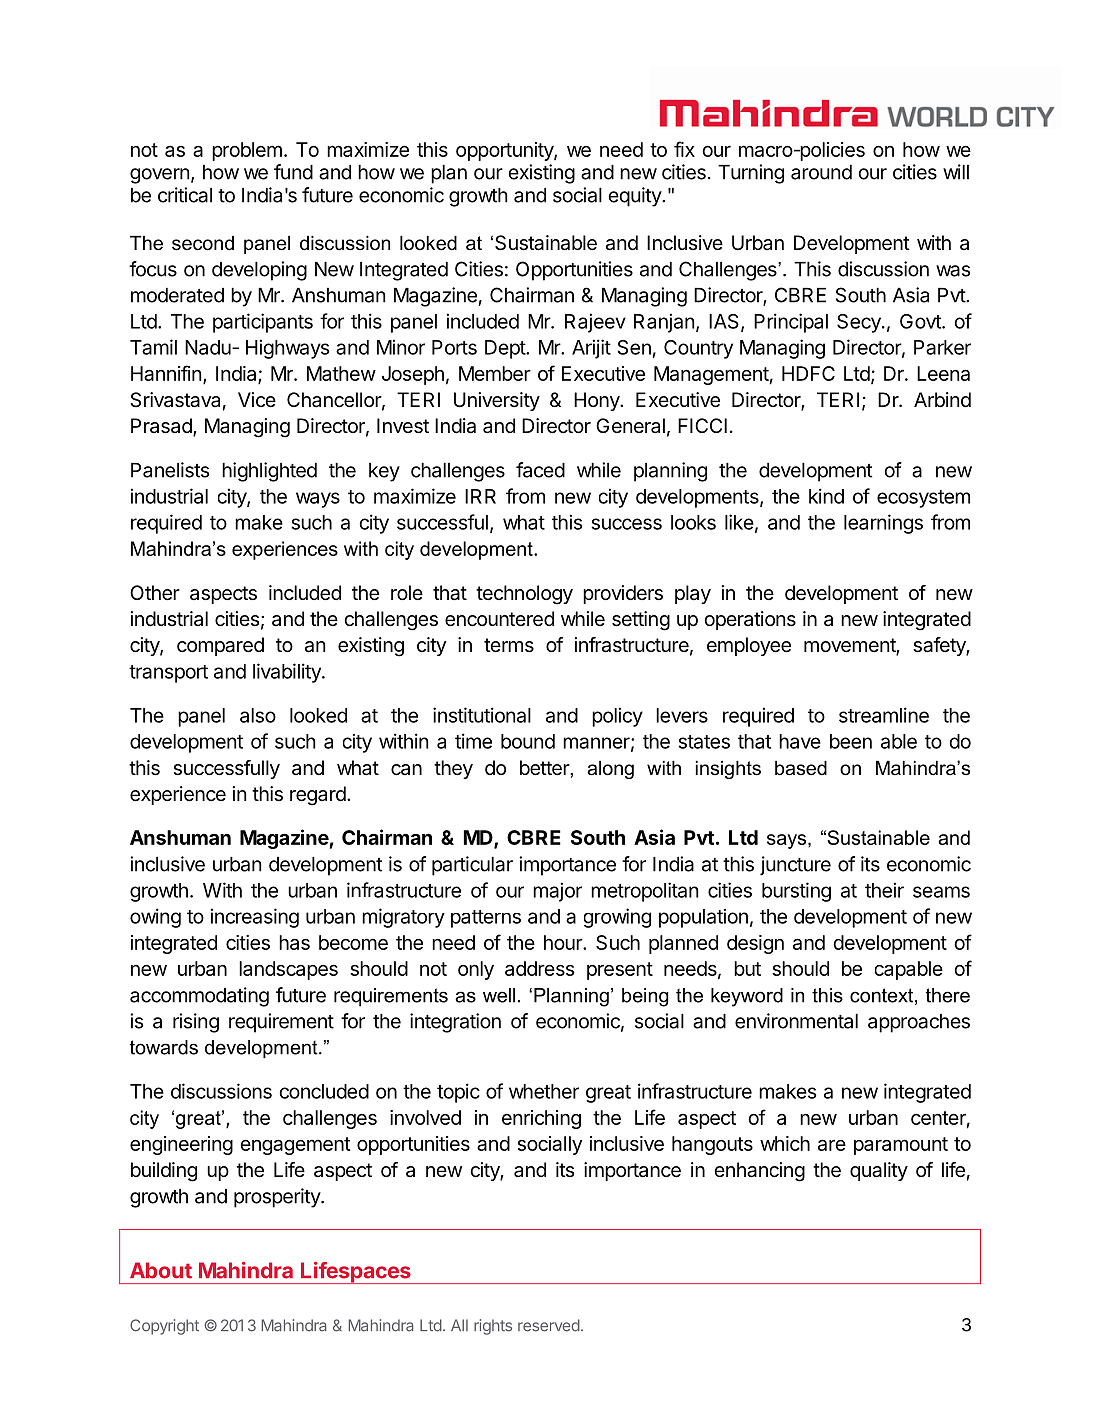  What do you see at coordinates (564, 942) in the screenshot?
I see `hour` at bounding box center [564, 942].
